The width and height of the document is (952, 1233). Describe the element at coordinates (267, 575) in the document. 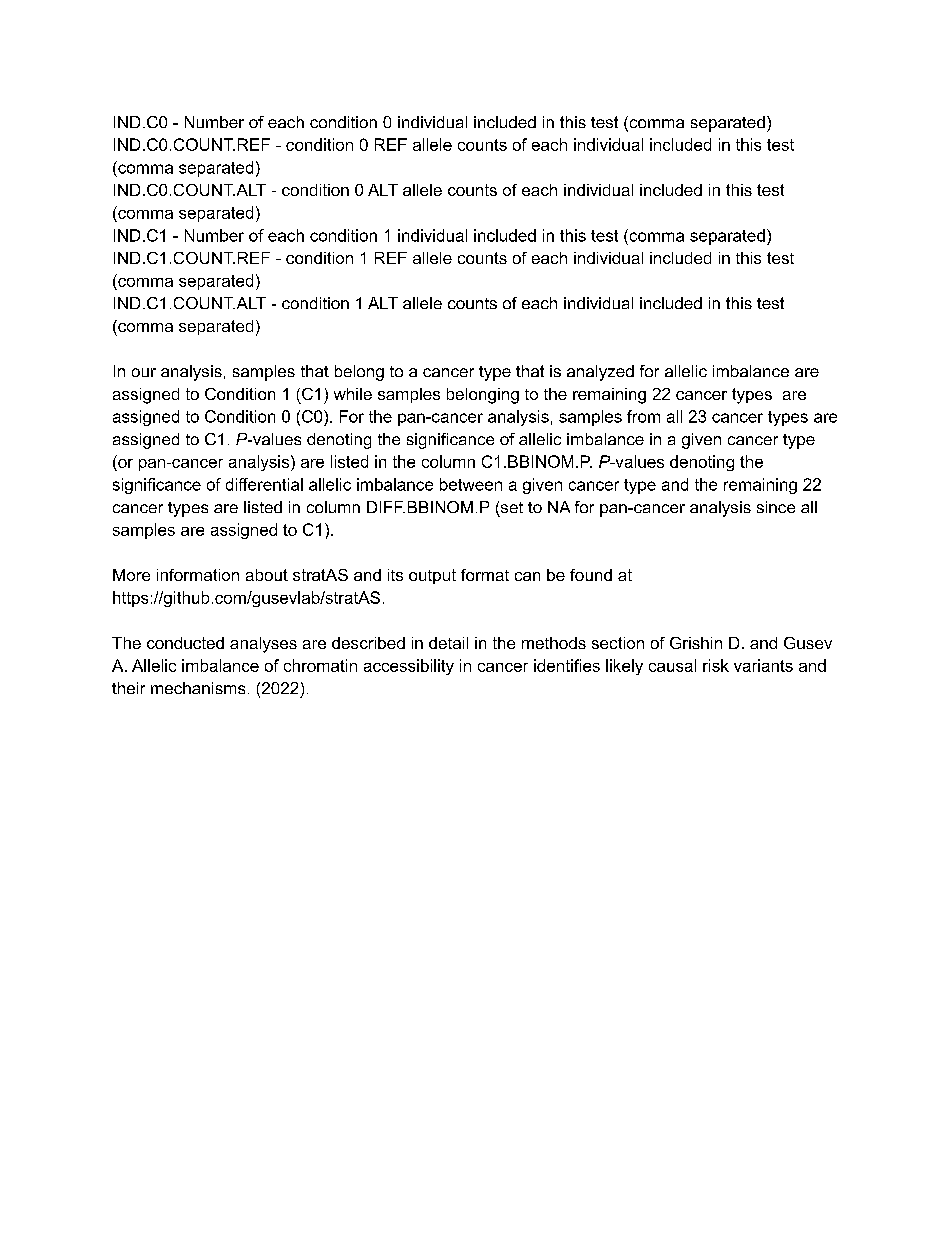

I see `about` at that location.
